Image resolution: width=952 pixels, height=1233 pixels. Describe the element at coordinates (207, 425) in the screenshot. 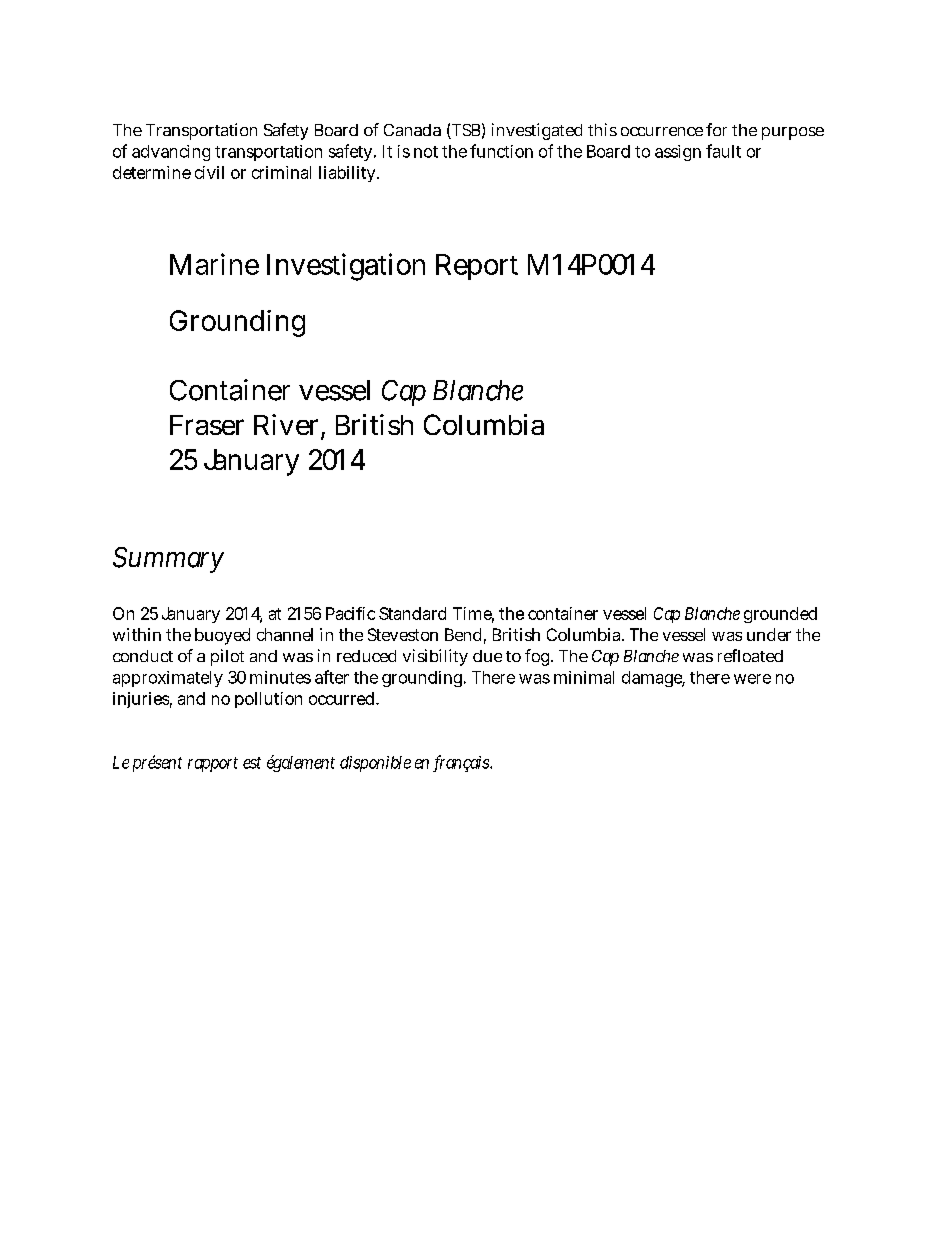

I see `Fraser` at that location.
